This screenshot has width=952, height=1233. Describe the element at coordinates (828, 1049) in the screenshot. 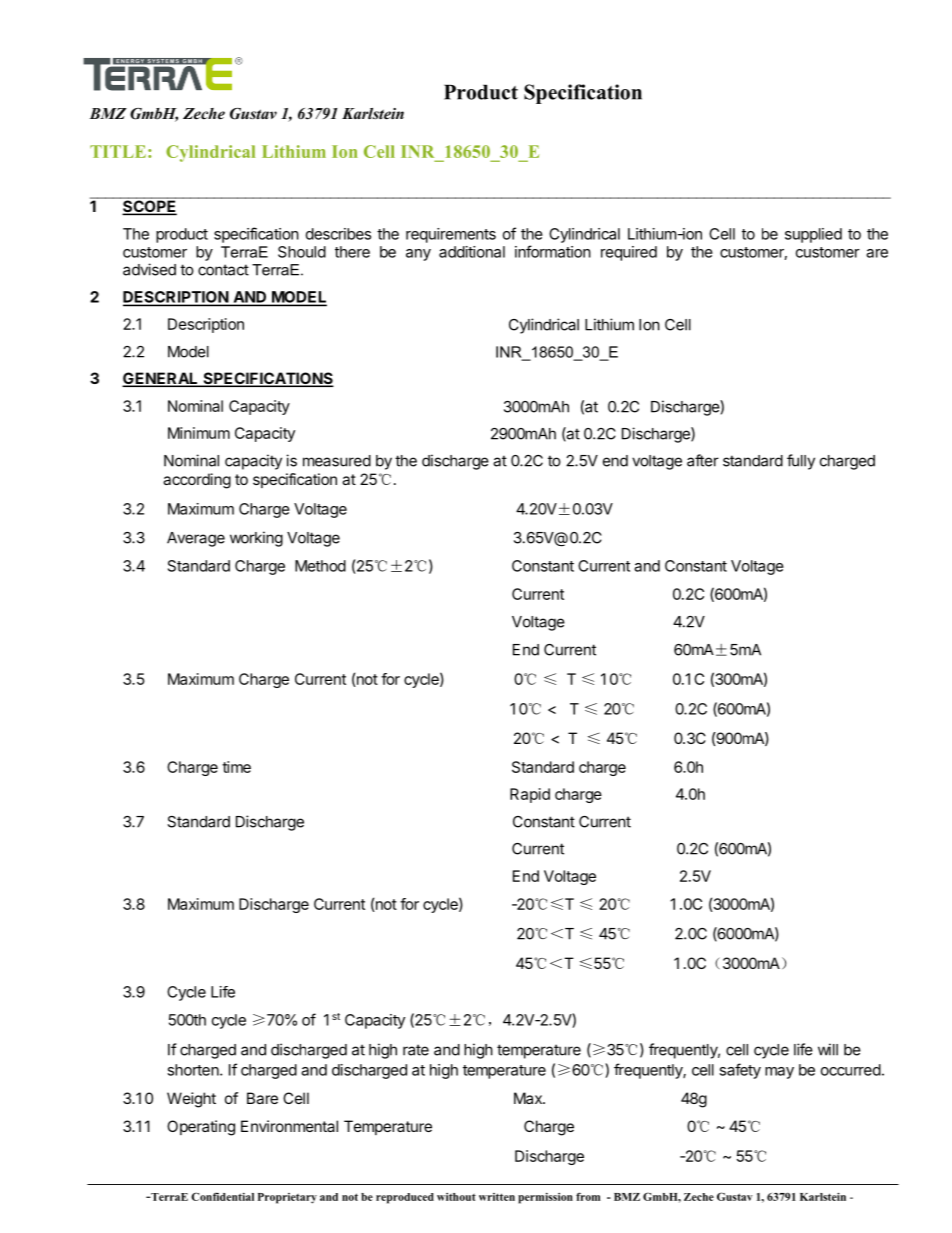

I see `will` at that location.
